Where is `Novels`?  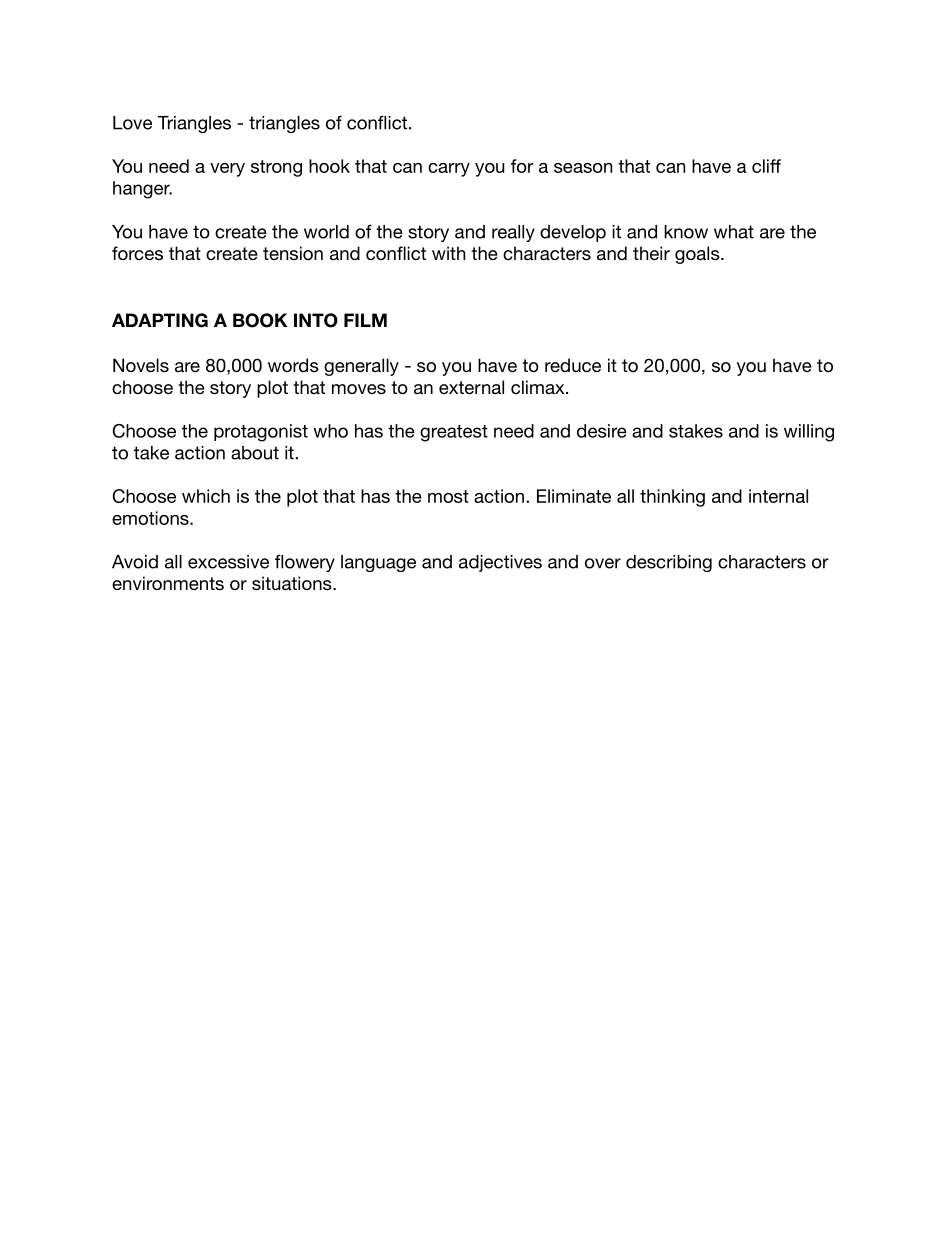 Novels is located at coordinates (141, 365).
